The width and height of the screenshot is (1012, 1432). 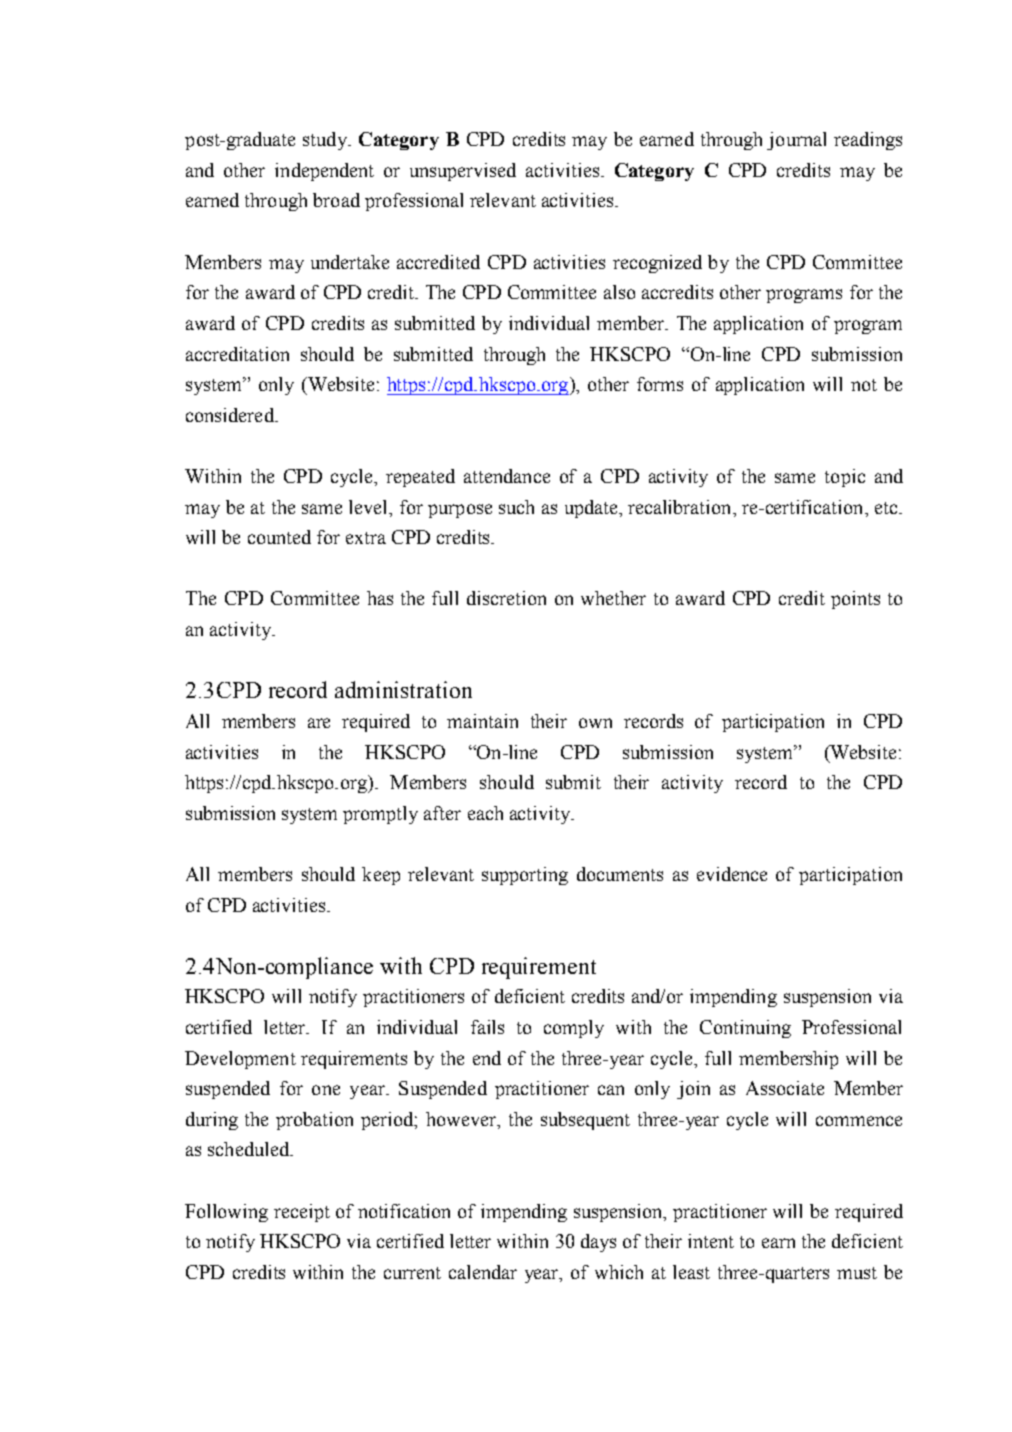 What do you see at coordinates (732, 874) in the screenshot?
I see `evidence` at bounding box center [732, 874].
